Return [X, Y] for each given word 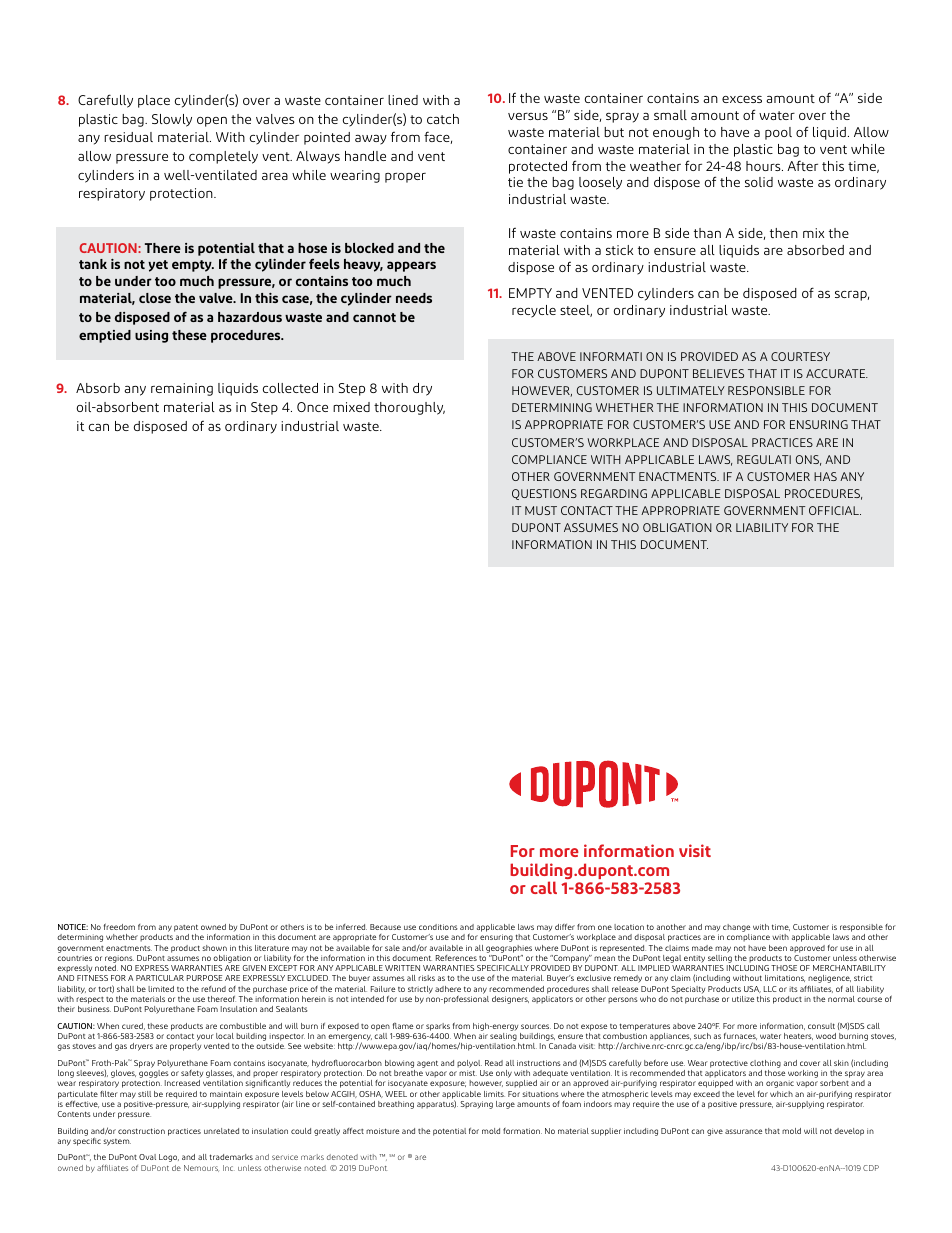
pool [778, 133]
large [505, 1105]
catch [443, 119]
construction [141, 1131]
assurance [743, 1131]
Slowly [172, 120]
